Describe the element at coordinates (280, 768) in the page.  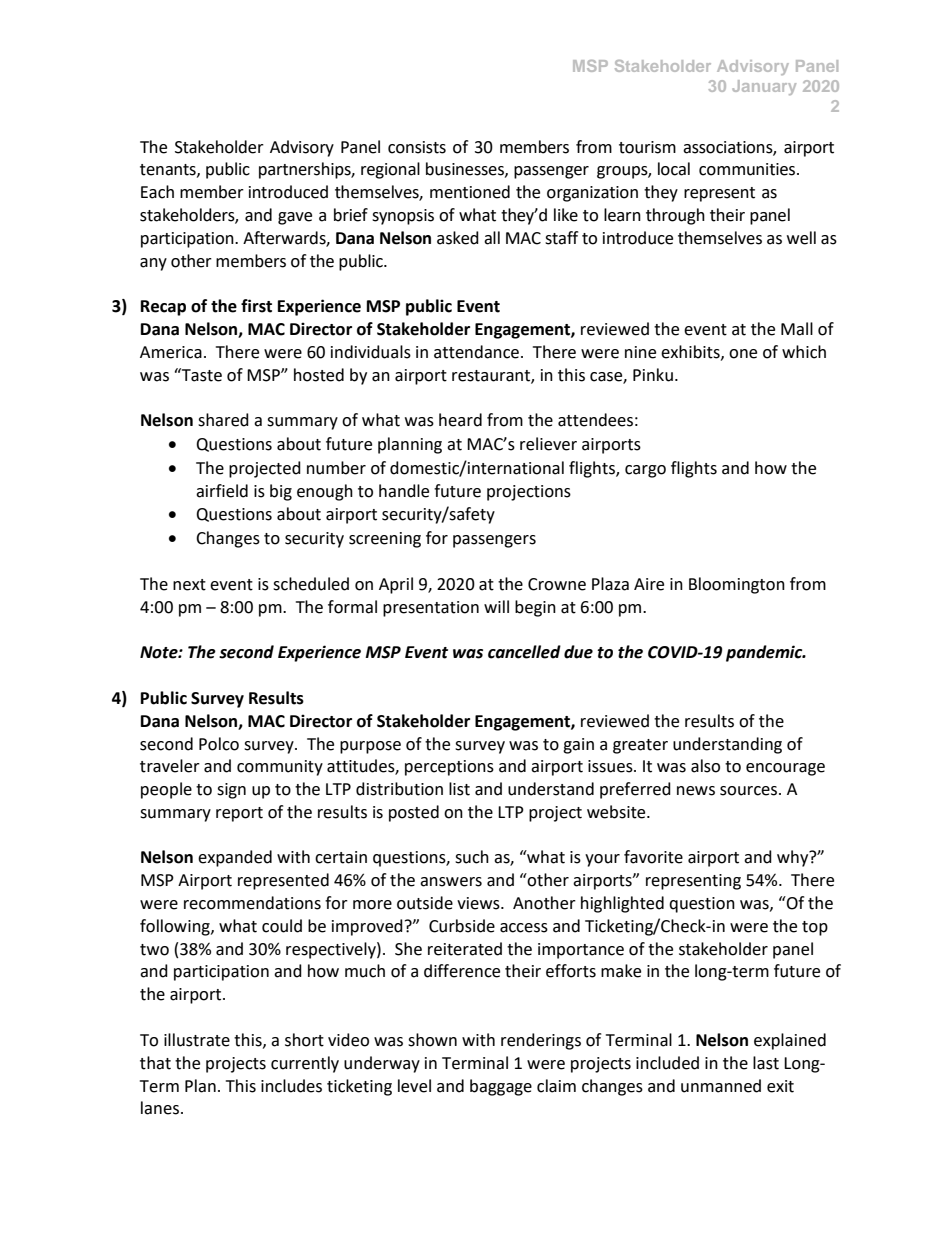
I see `community` at that location.
